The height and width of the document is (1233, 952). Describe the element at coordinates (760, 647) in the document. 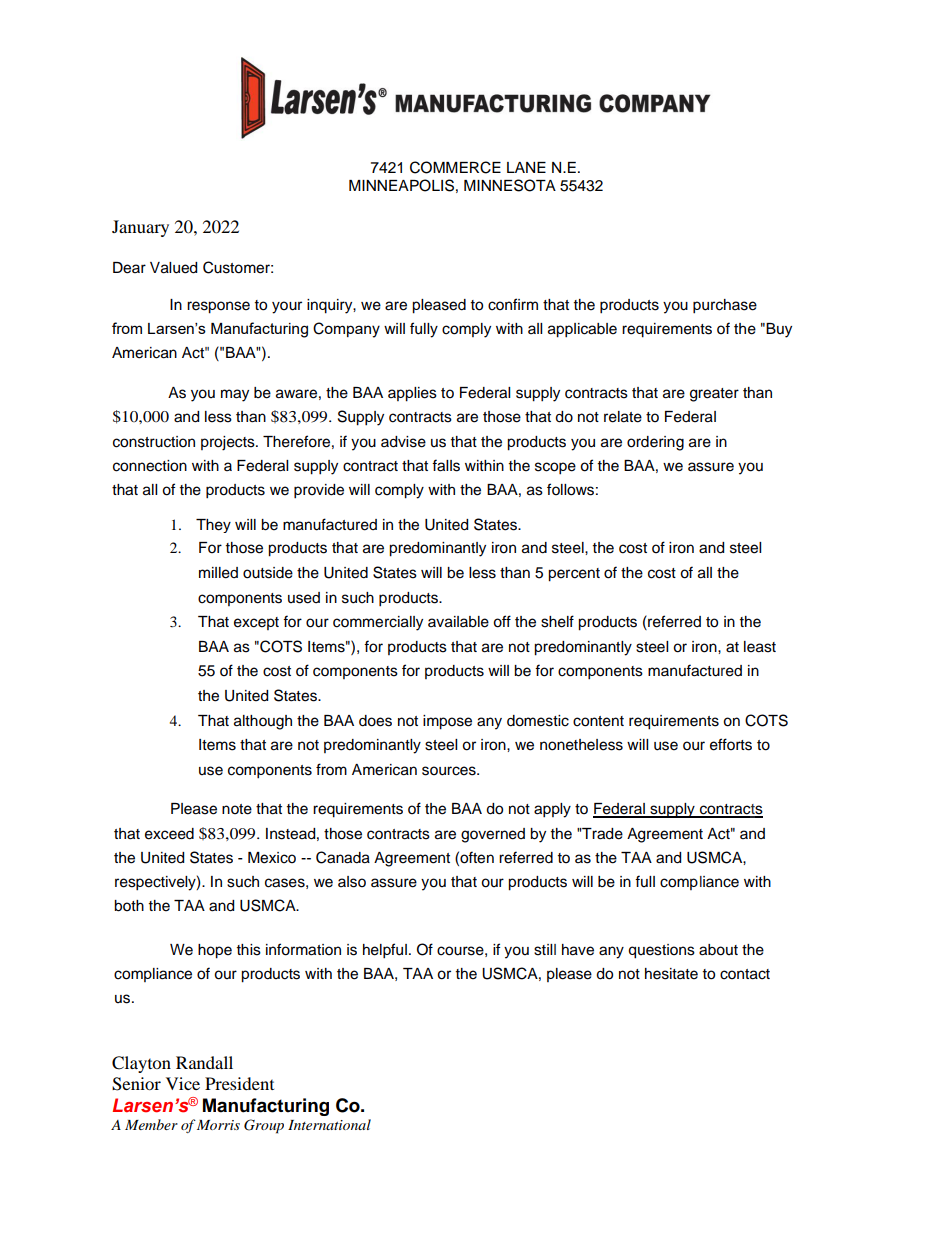

I see `least` at that location.
